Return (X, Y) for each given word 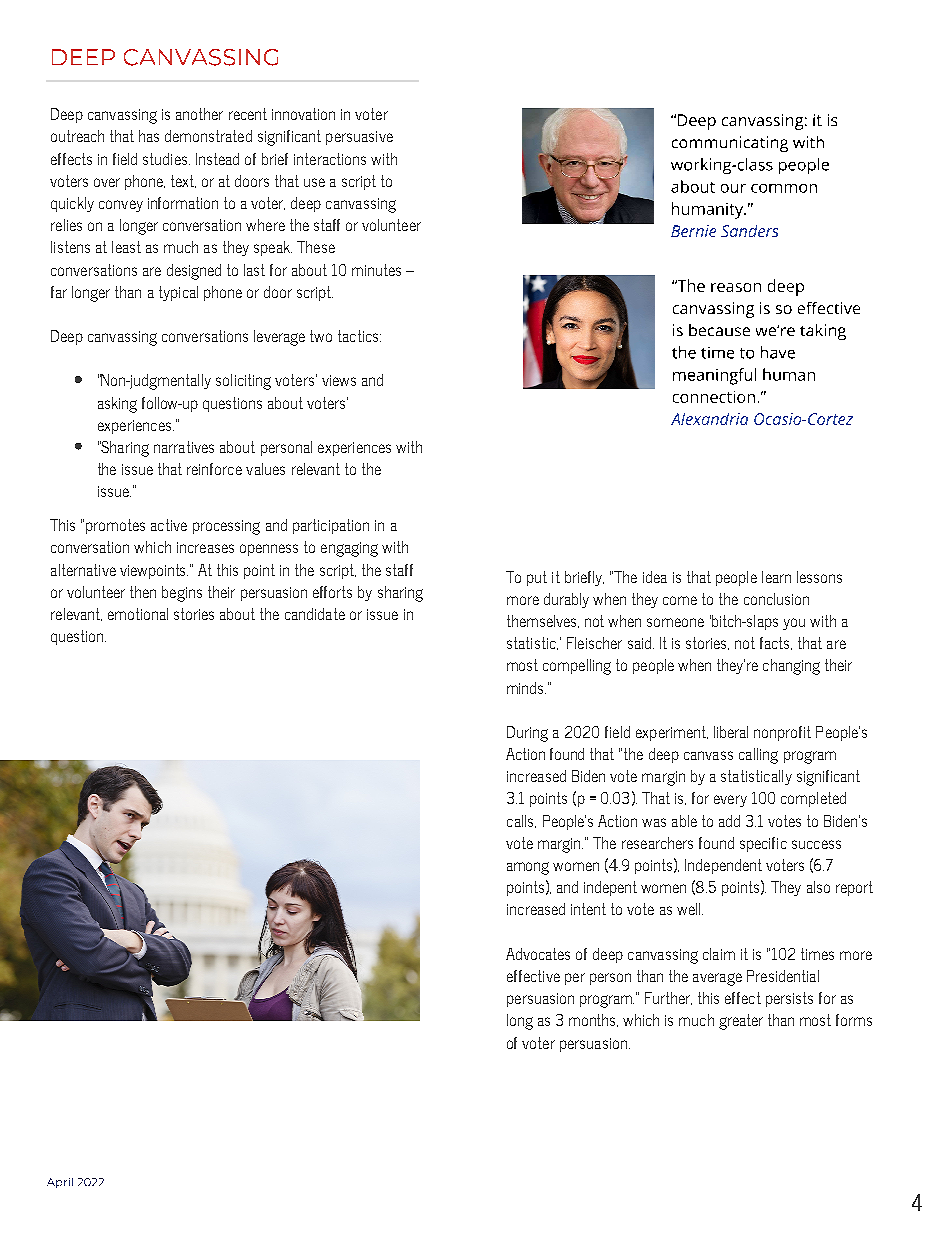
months (593, 1020)
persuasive (359, 138)
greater (741, 1022)
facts (776, 643)
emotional (138, 614)
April (60, 1183)
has (149, 136)
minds (526, 688)
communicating (730, 144)
